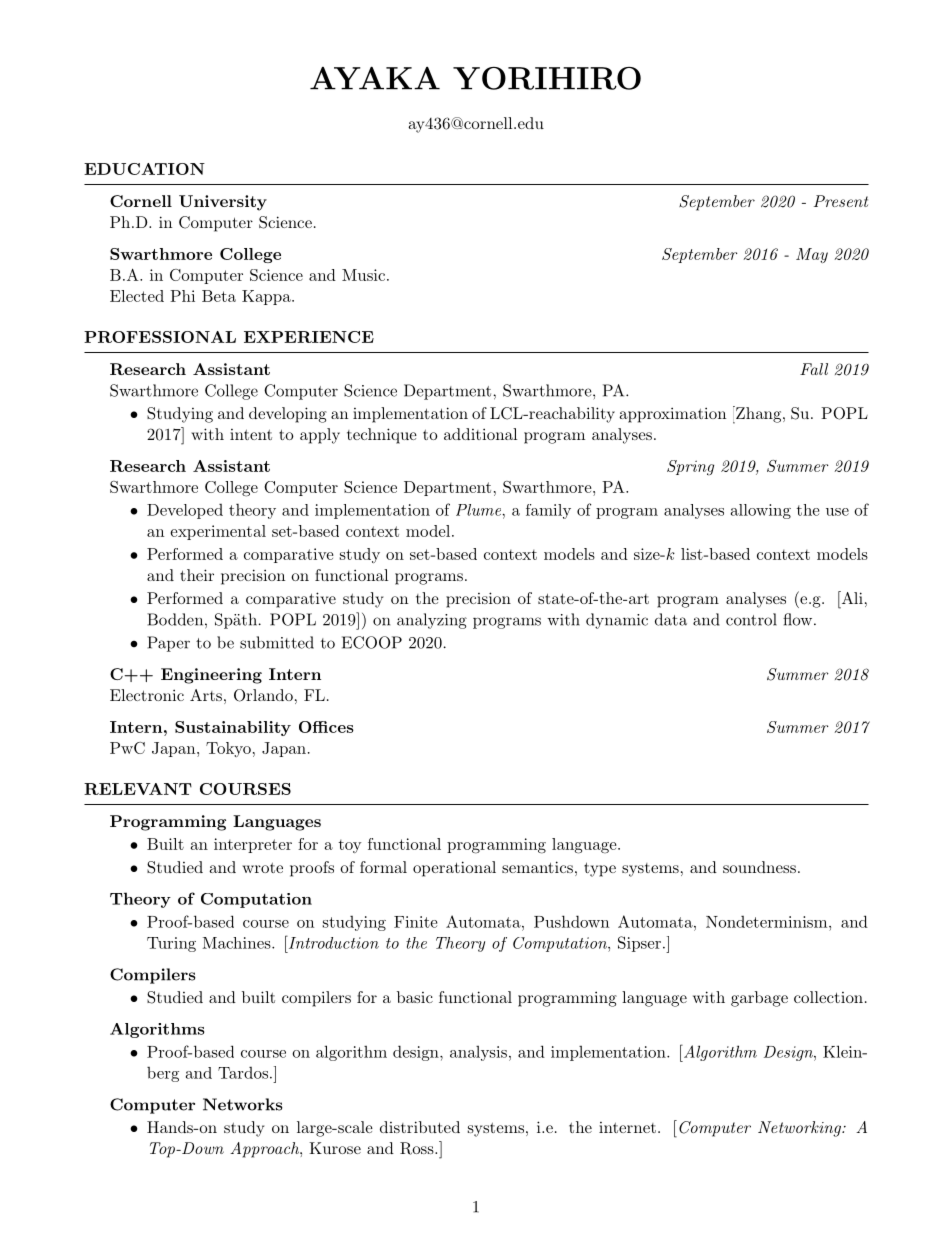 Image resolution: width=952 pixels, height=1233 pixels. I want to click on Present, so click(841, 201).
